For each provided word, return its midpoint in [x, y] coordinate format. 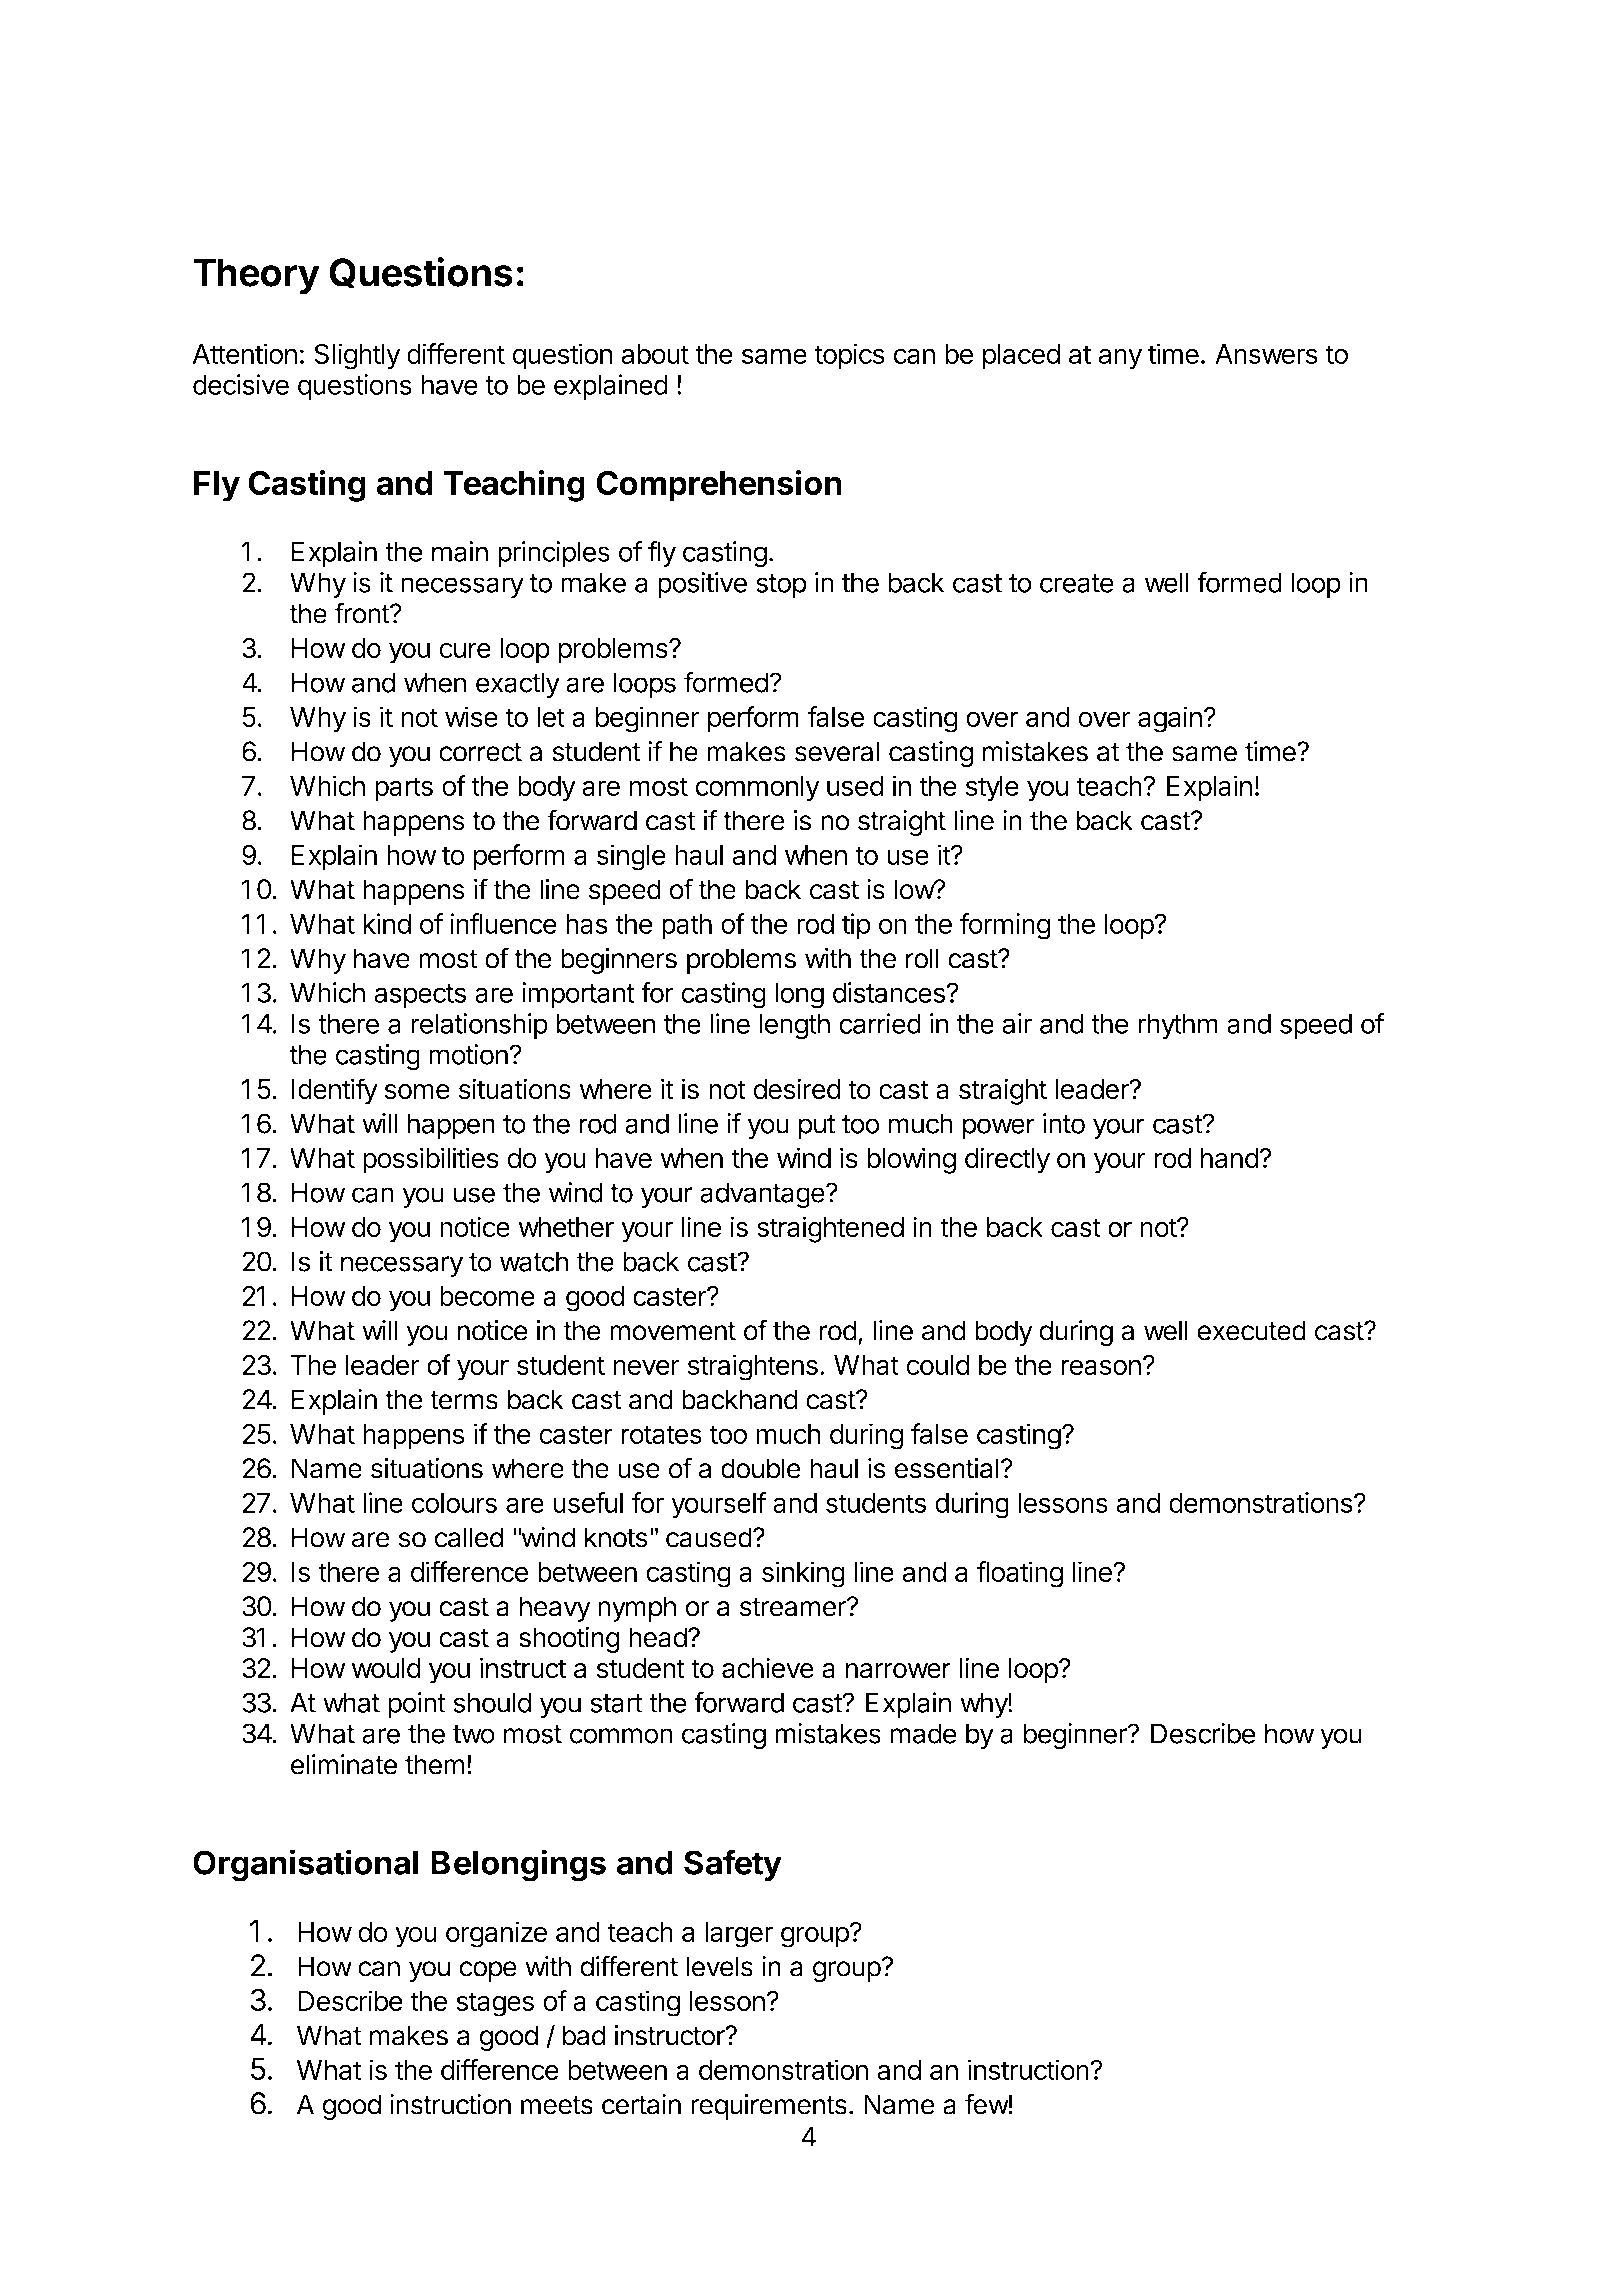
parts [404, 789]
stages [495, 2004]
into [1064, 1123]
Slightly [357, 356]
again [1170, 719]
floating [1020, 1574]
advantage [762, 1195]
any [1120, 359]
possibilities [431, 1160]
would [386, 1668]
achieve [768, 1668]
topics [850, 356]
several [837, 751]
